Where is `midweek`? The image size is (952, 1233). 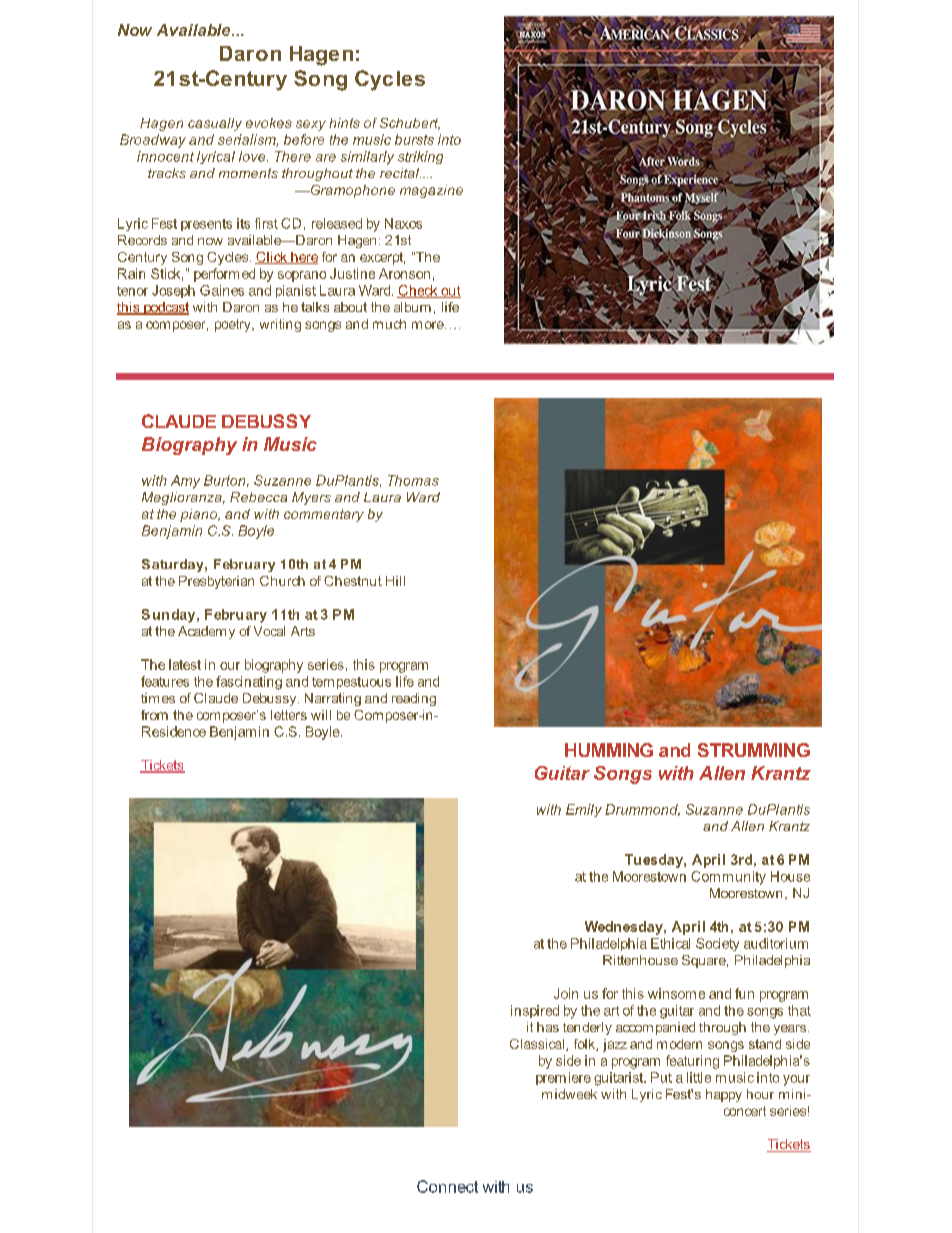
midweek is located at coordinates (569, 1094).
